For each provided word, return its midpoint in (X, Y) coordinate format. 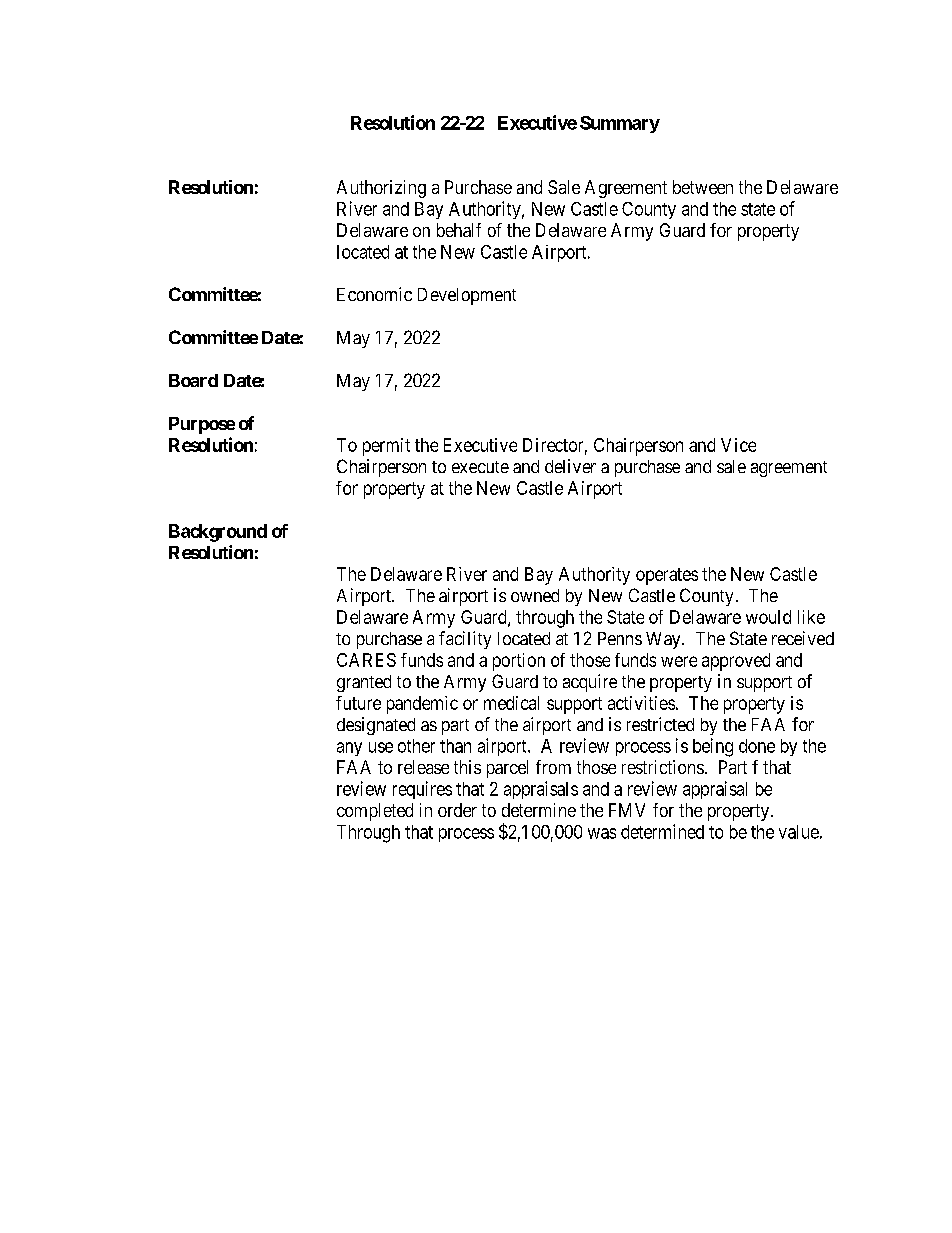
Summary (620, 124)
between (703, 187)
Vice (738, 445)
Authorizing (381, 189)
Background (218, 533)
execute (480, 467)
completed (375, 812)
